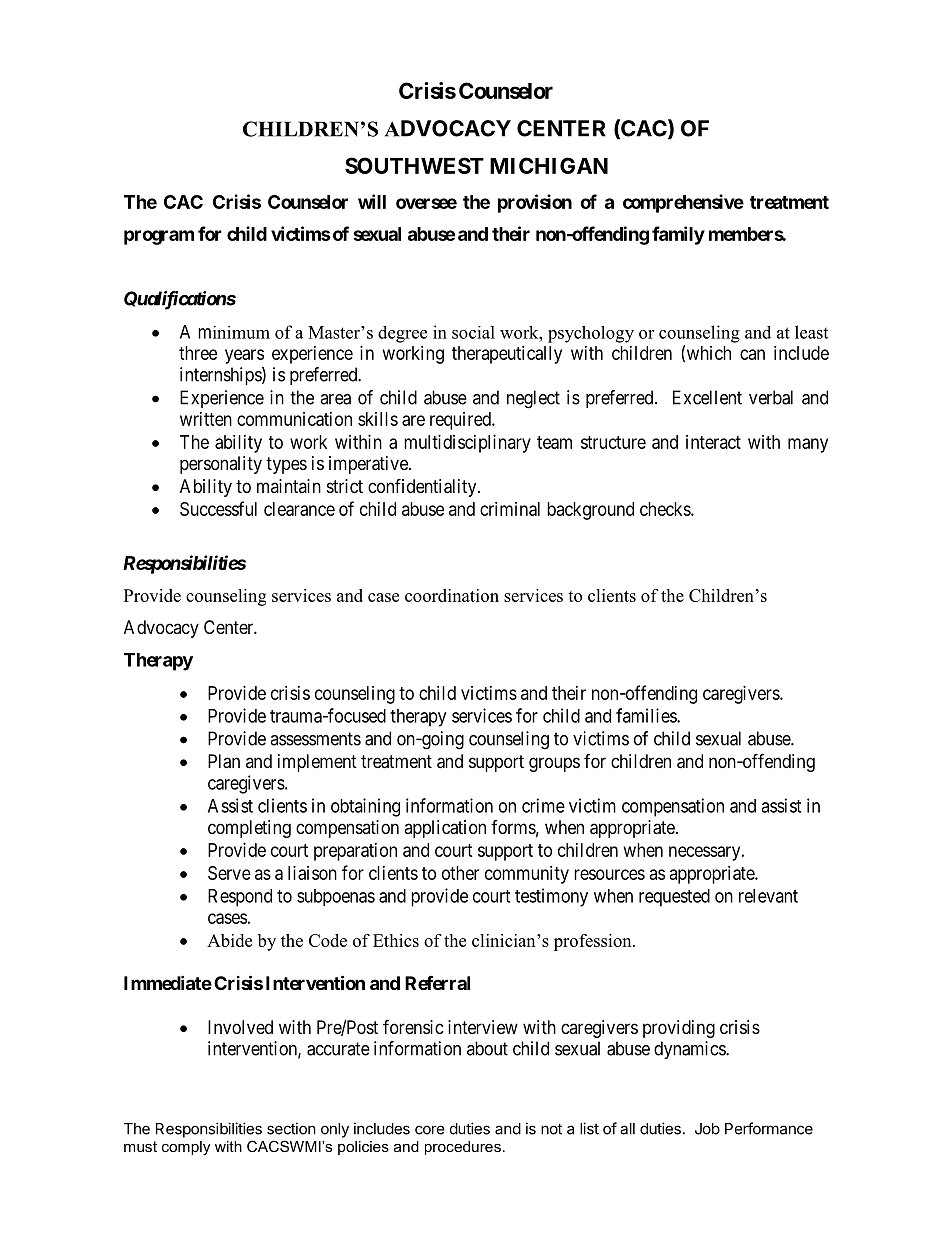 This screenshot has width=952, height=1233. Describe the element at coordinates (224, 761) in the screenshot. I see `Plan` at that location.
